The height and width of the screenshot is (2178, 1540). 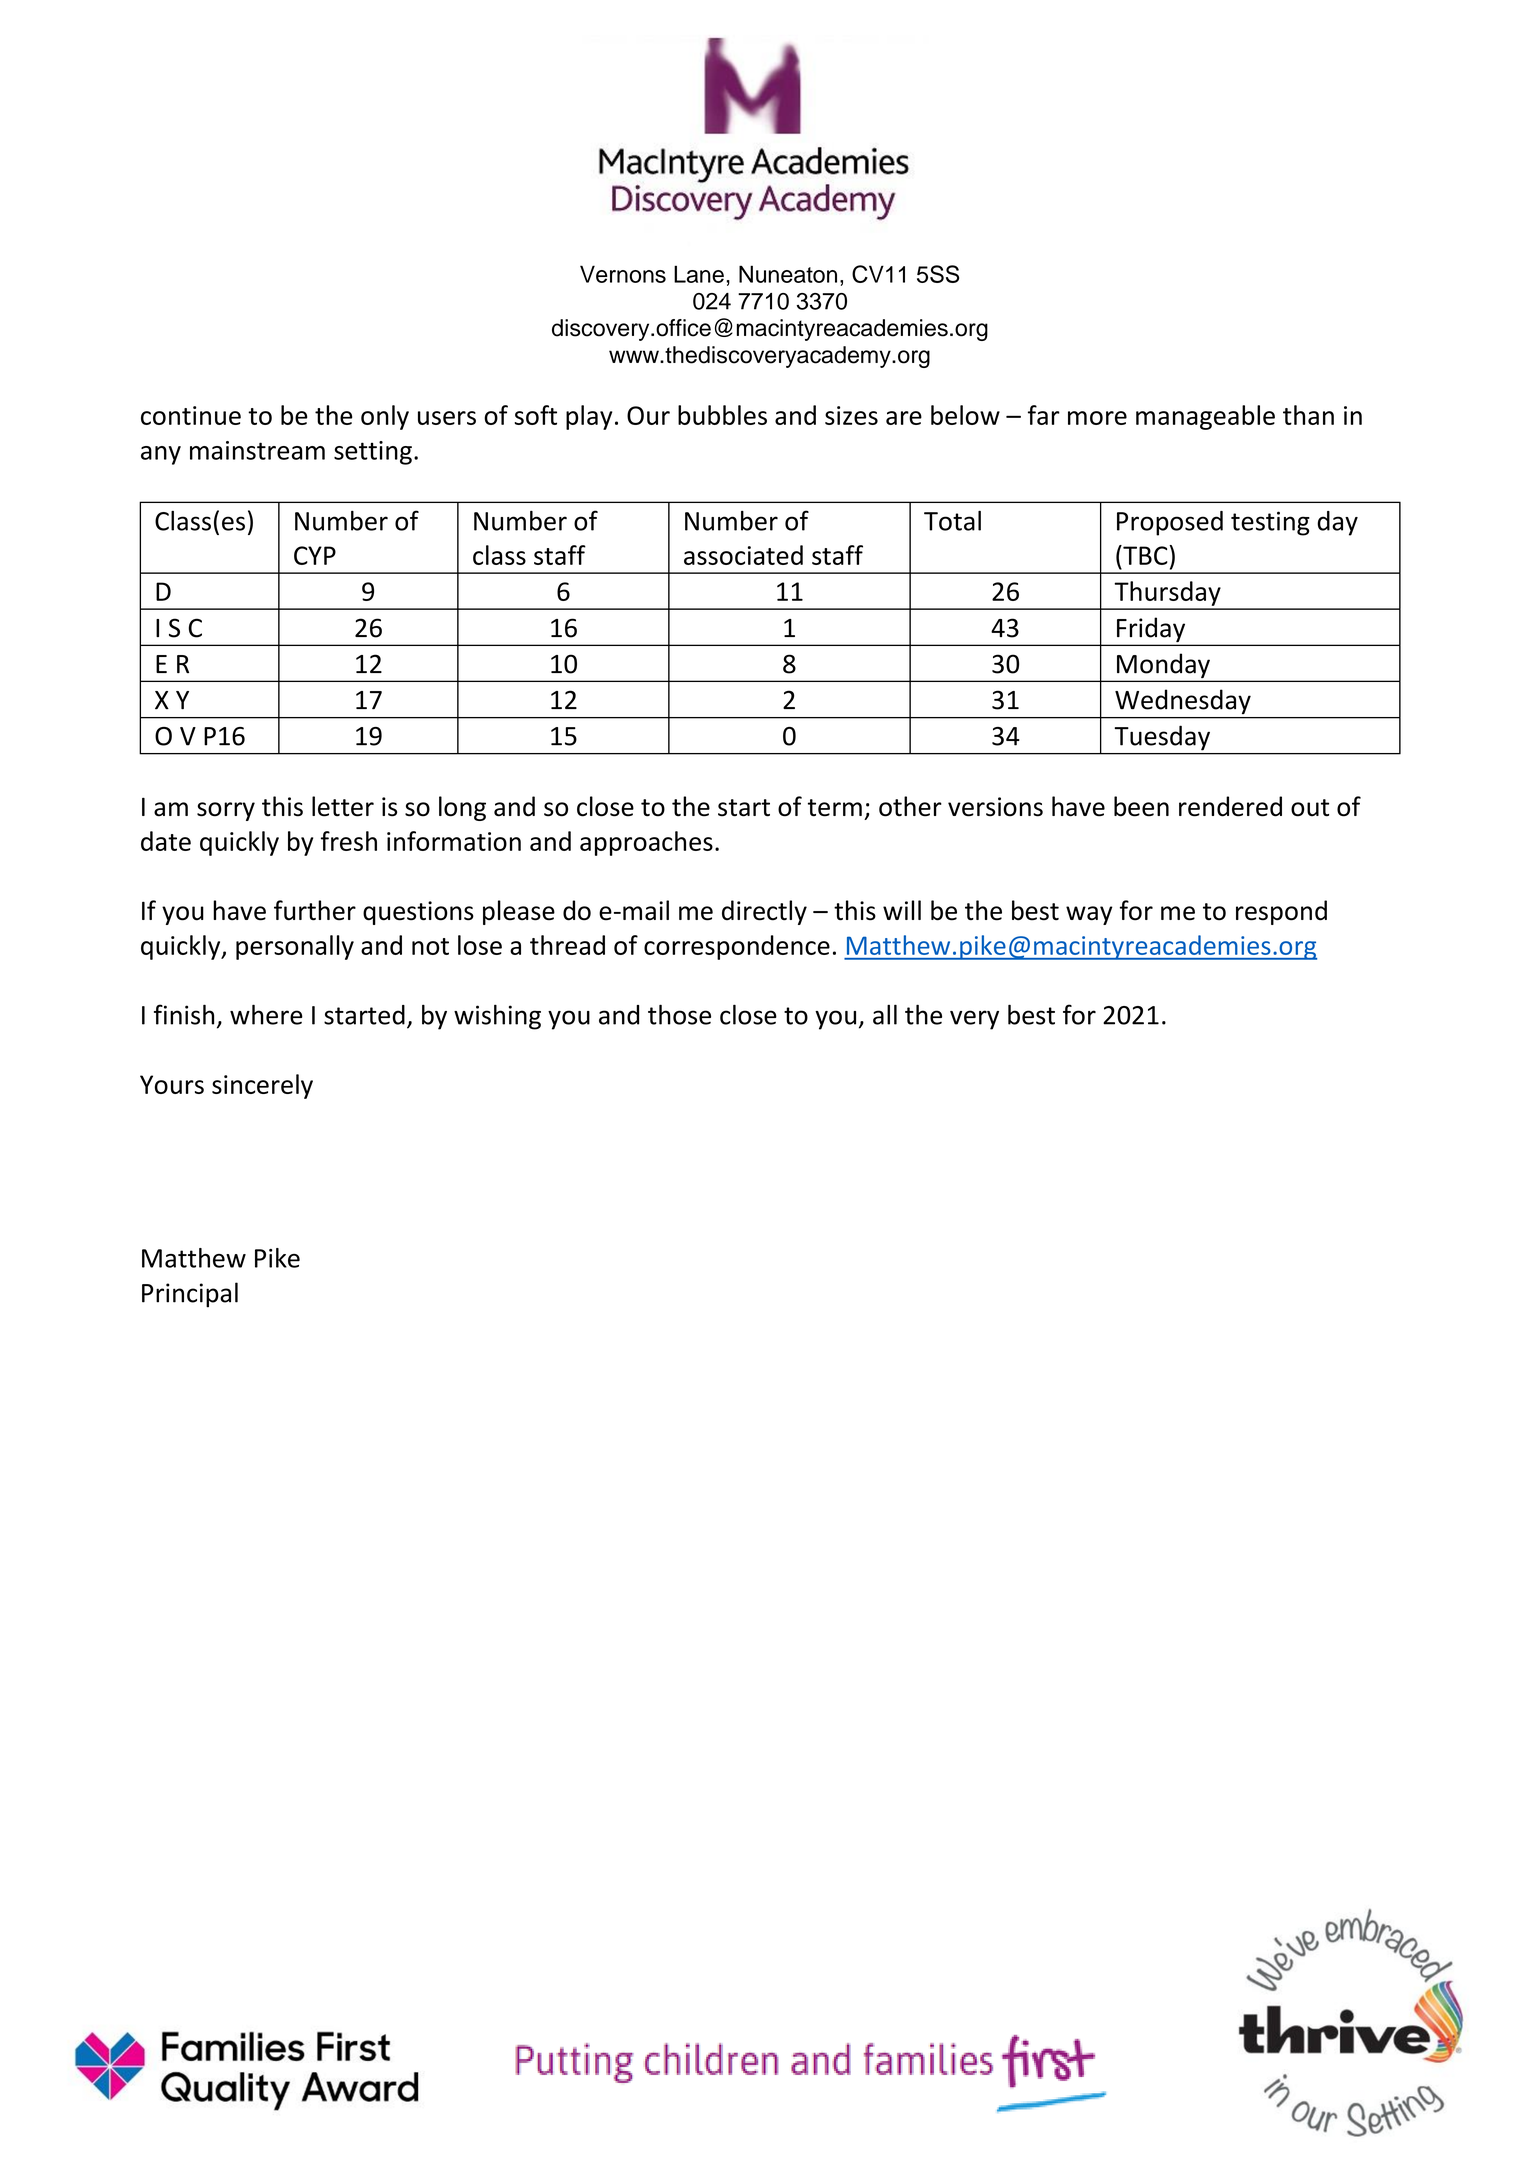 I want to click on will, so click(x=902, y=910).
